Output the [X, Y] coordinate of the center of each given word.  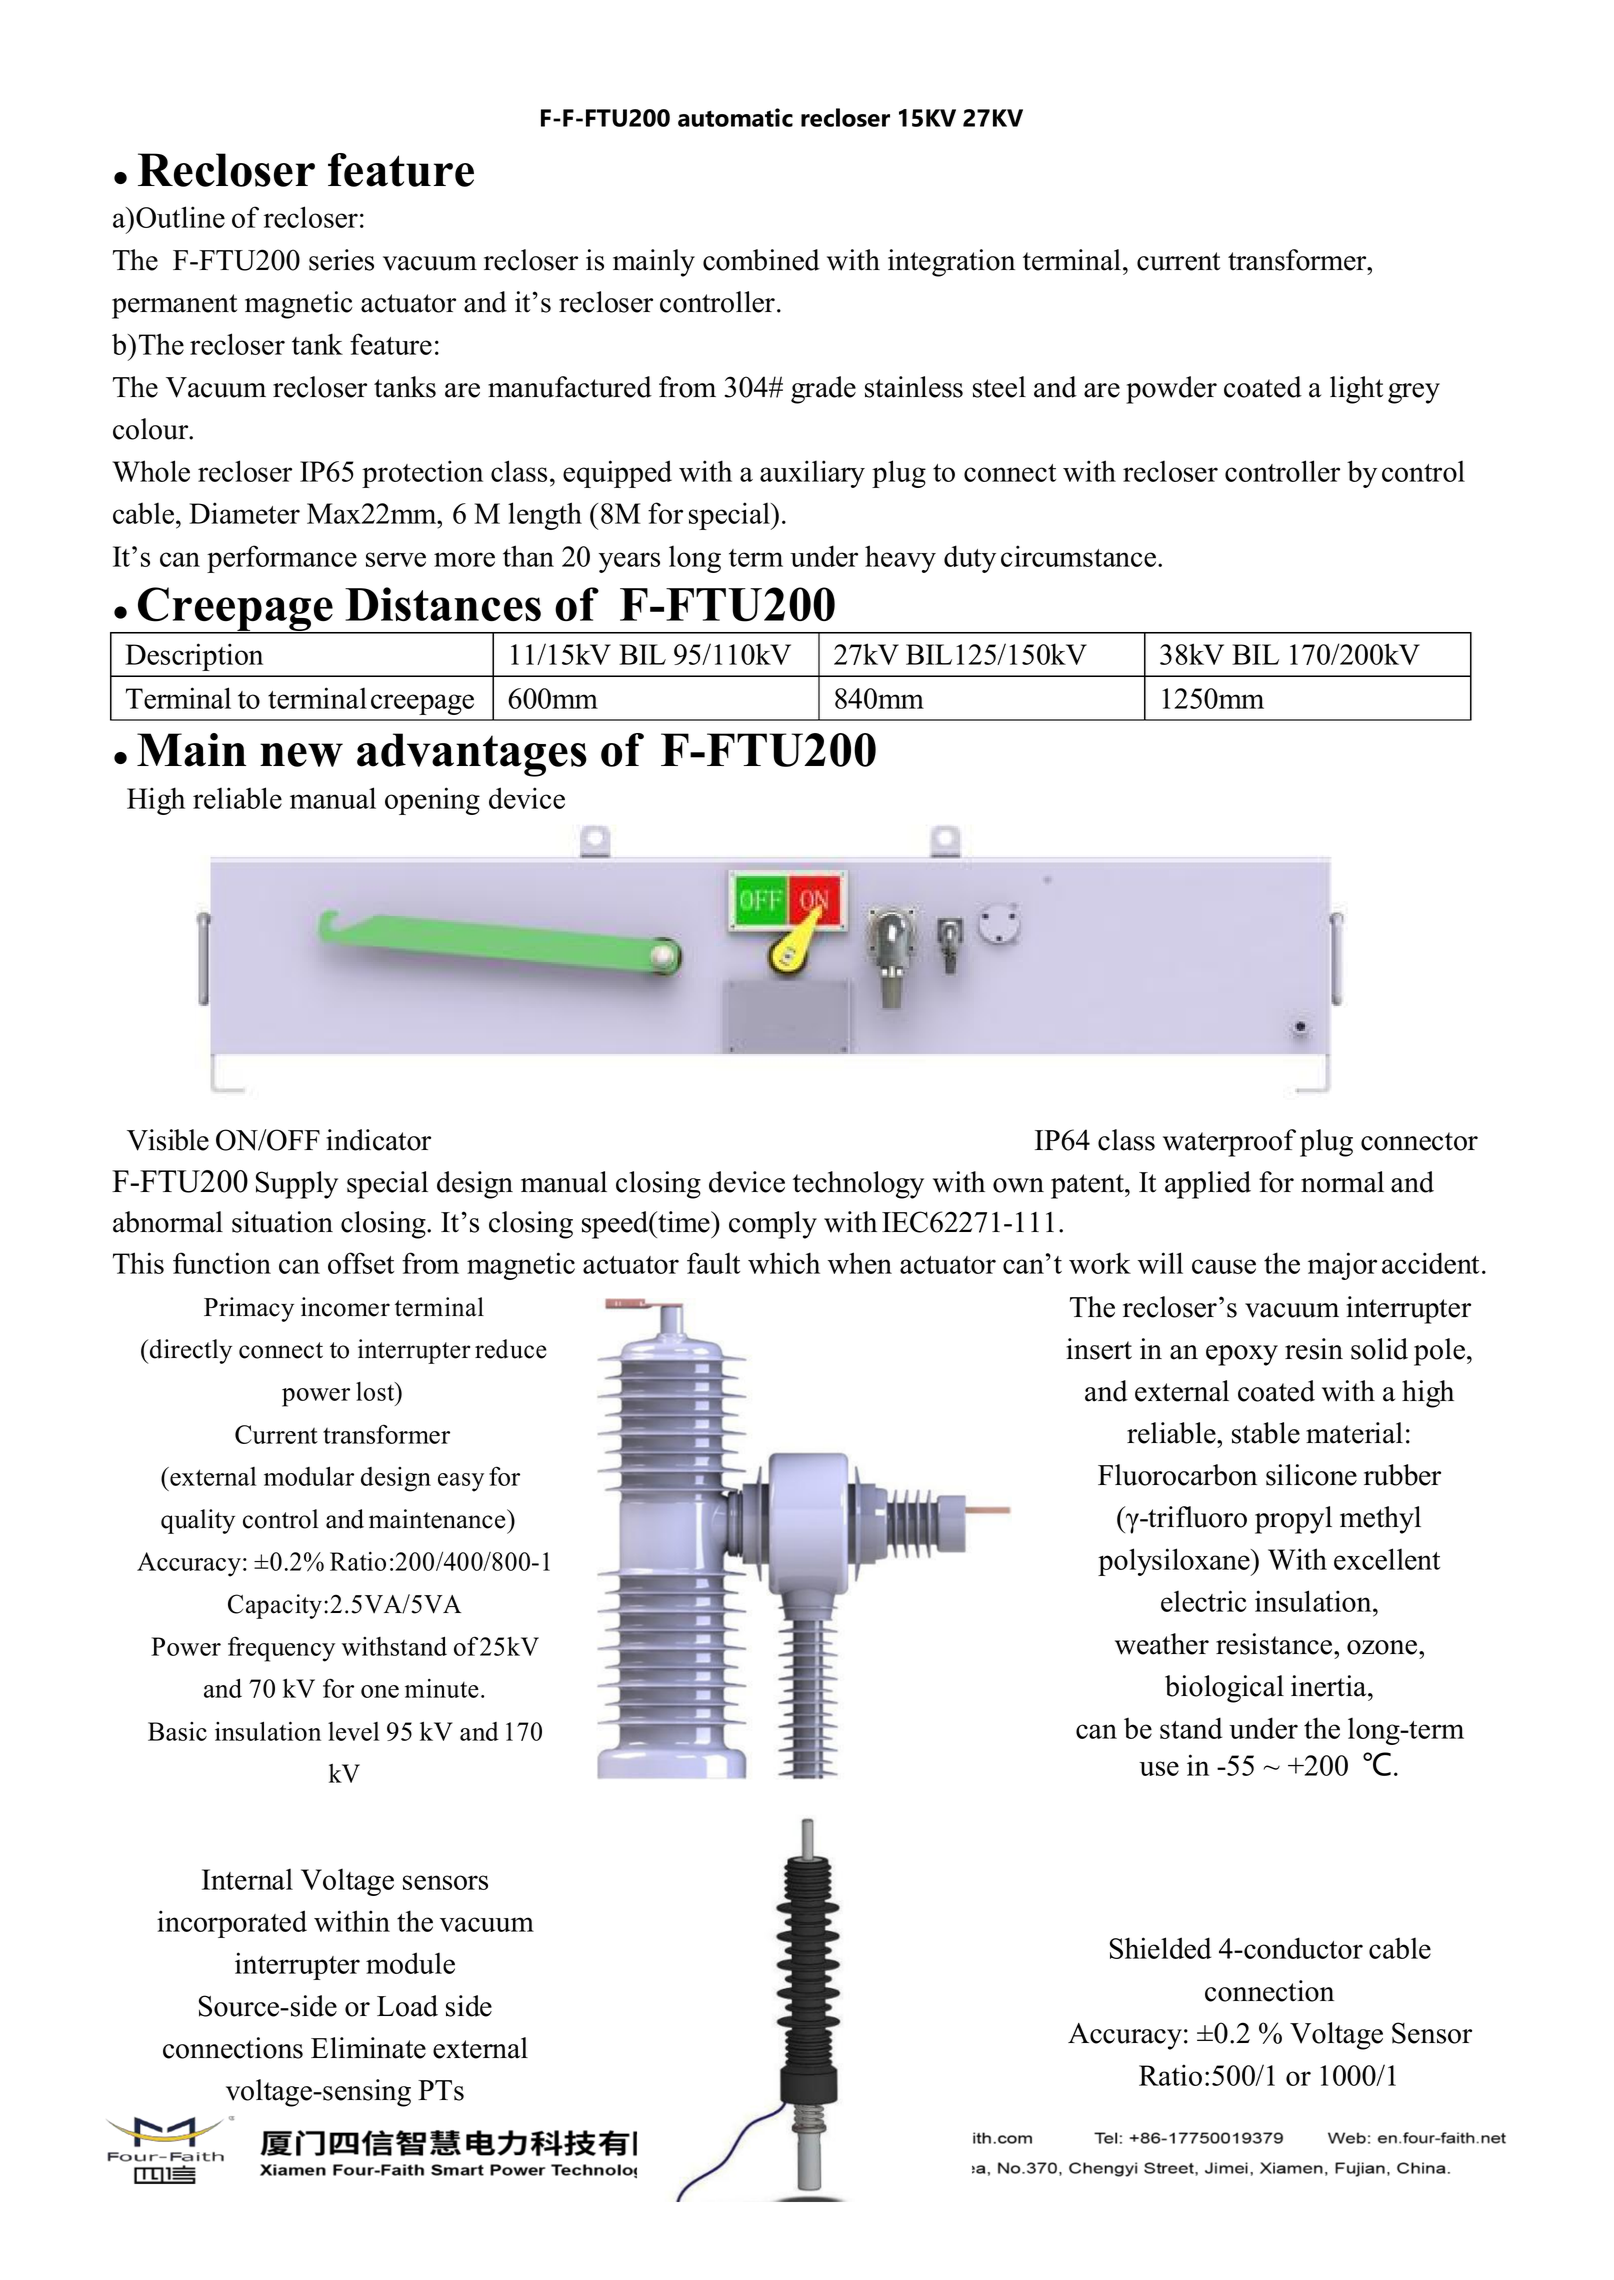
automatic [735, 117]
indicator [378, 1140]
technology [858, 1185]
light [1356, 390]
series [341, 260]
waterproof [1229, 1143]
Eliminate [368, 2048]
